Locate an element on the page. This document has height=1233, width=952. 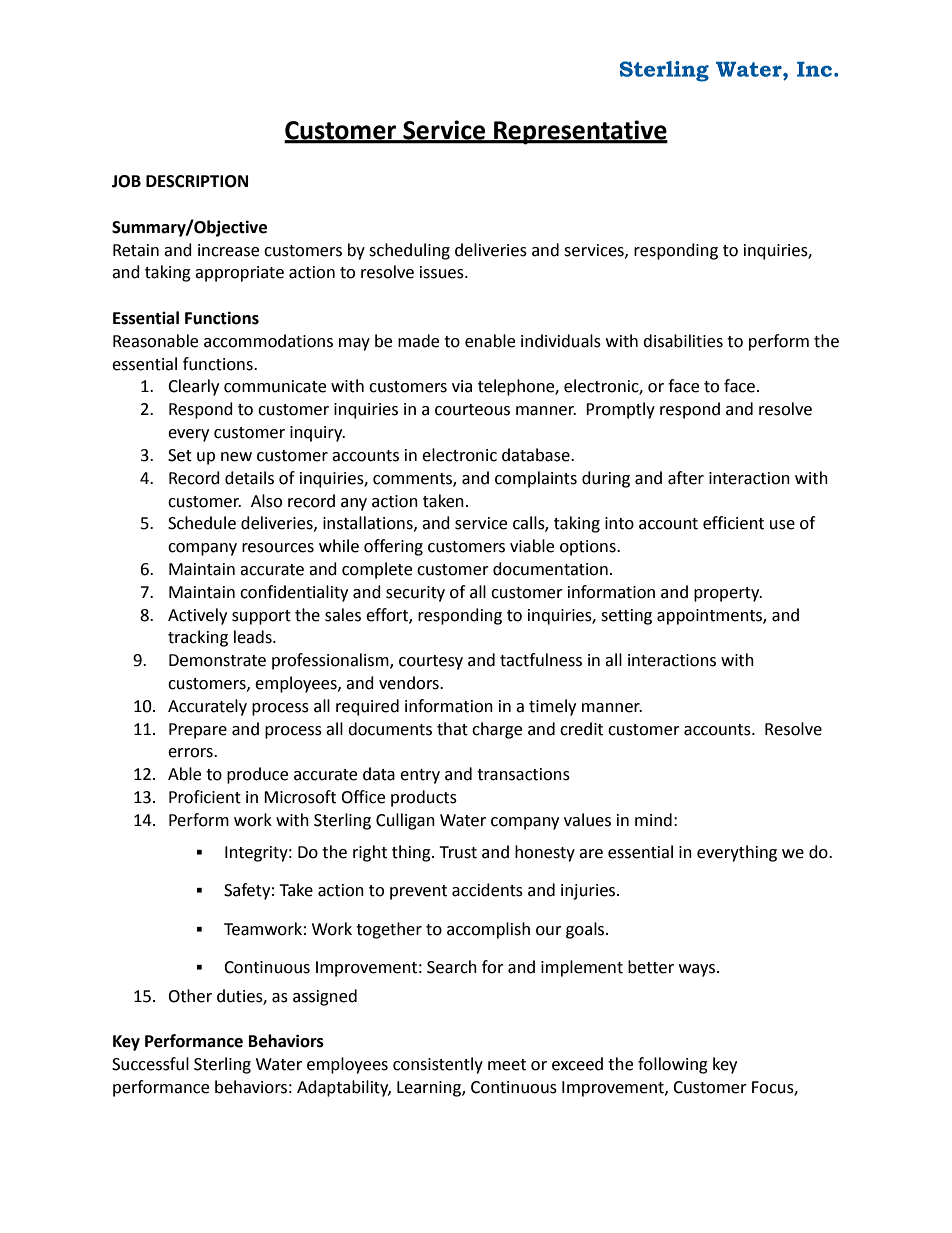
following is located at coordinates (673, 1065).
